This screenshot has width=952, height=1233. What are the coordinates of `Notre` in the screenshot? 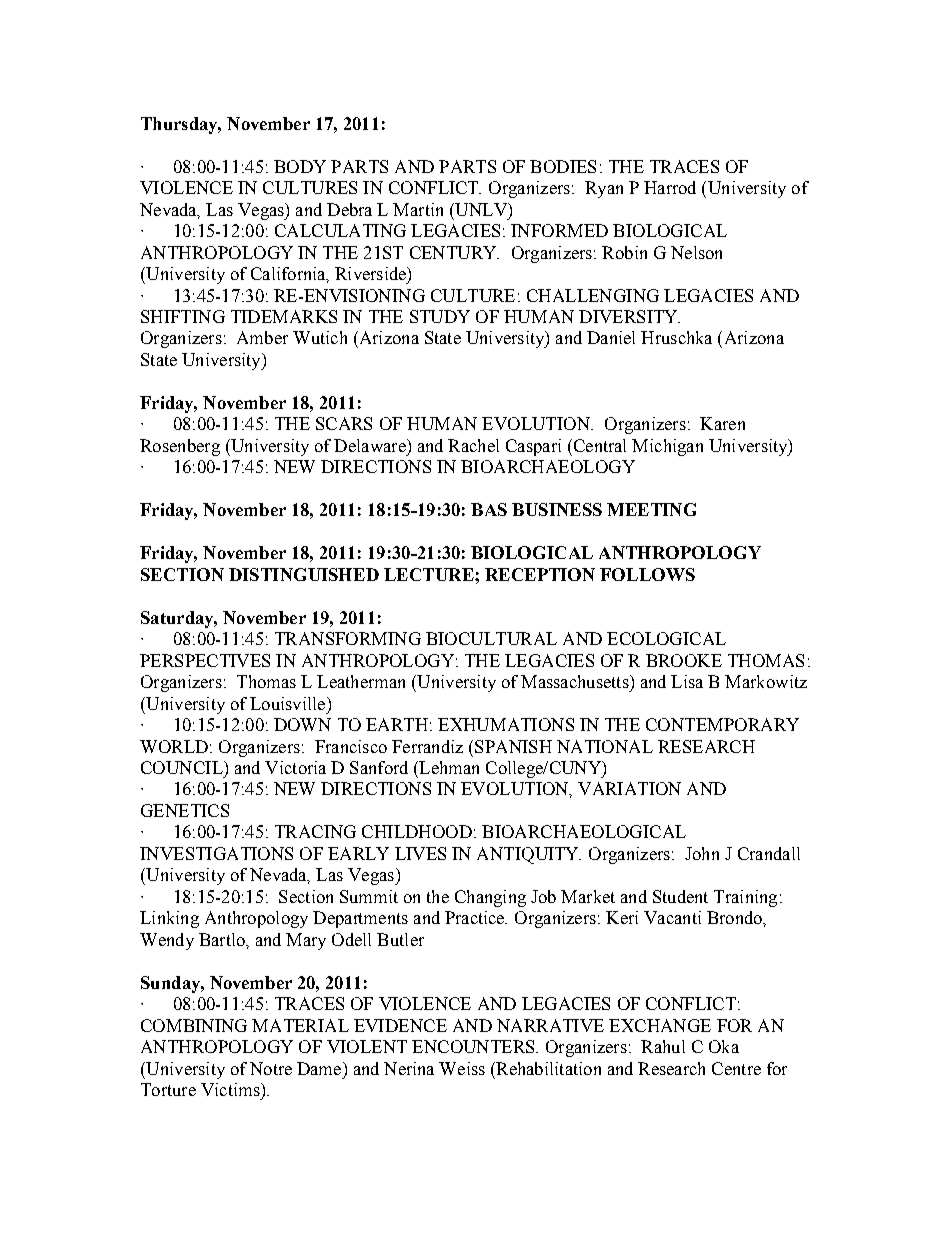 It's located at (271, 1068).
